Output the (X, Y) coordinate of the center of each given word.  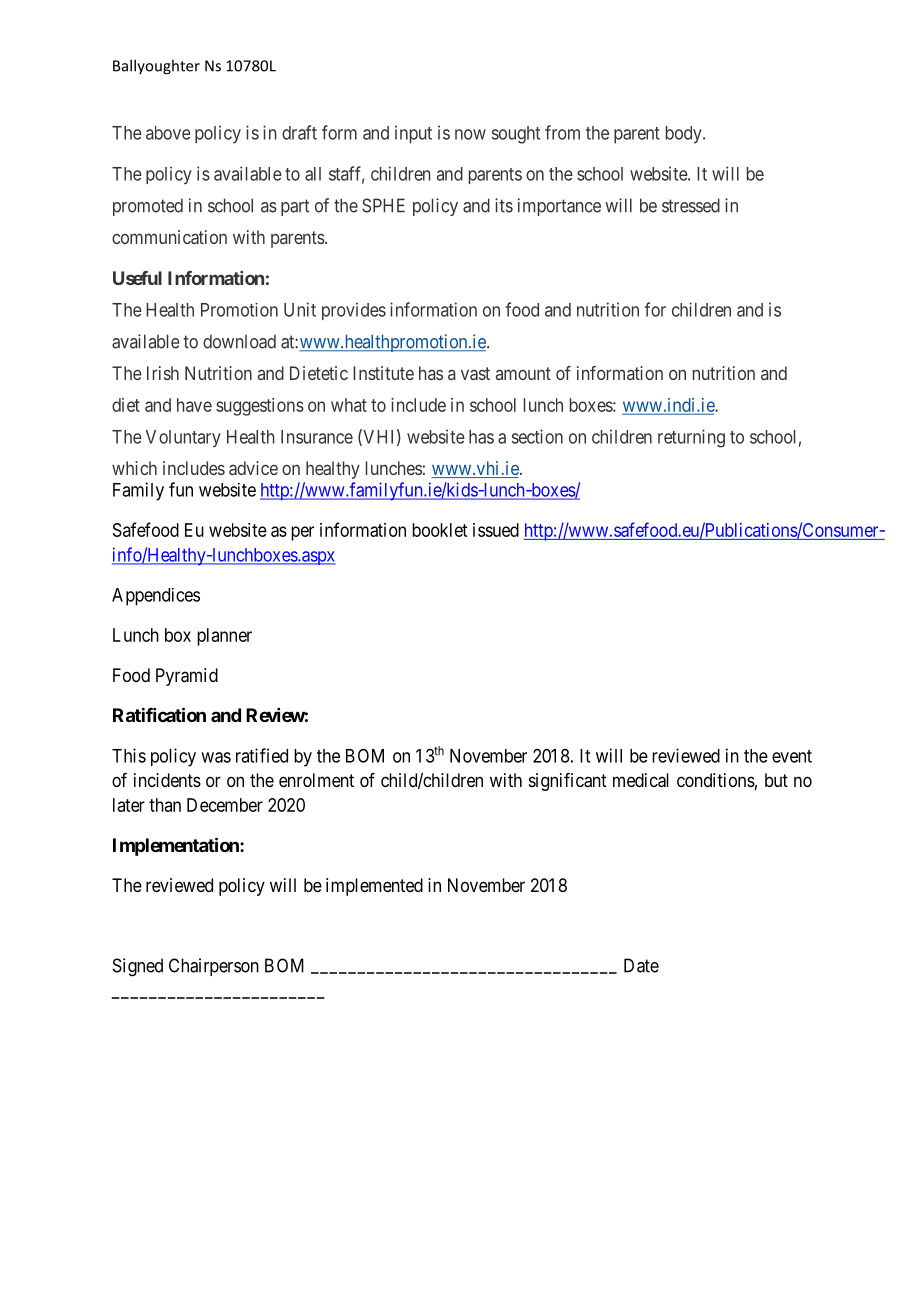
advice (253, 468)
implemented (374, 887)
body (685, 135)
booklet (439, 530)
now (470, 134)
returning (691, 438)
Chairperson (214, 967)
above (168, 133)
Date (641, 965)
